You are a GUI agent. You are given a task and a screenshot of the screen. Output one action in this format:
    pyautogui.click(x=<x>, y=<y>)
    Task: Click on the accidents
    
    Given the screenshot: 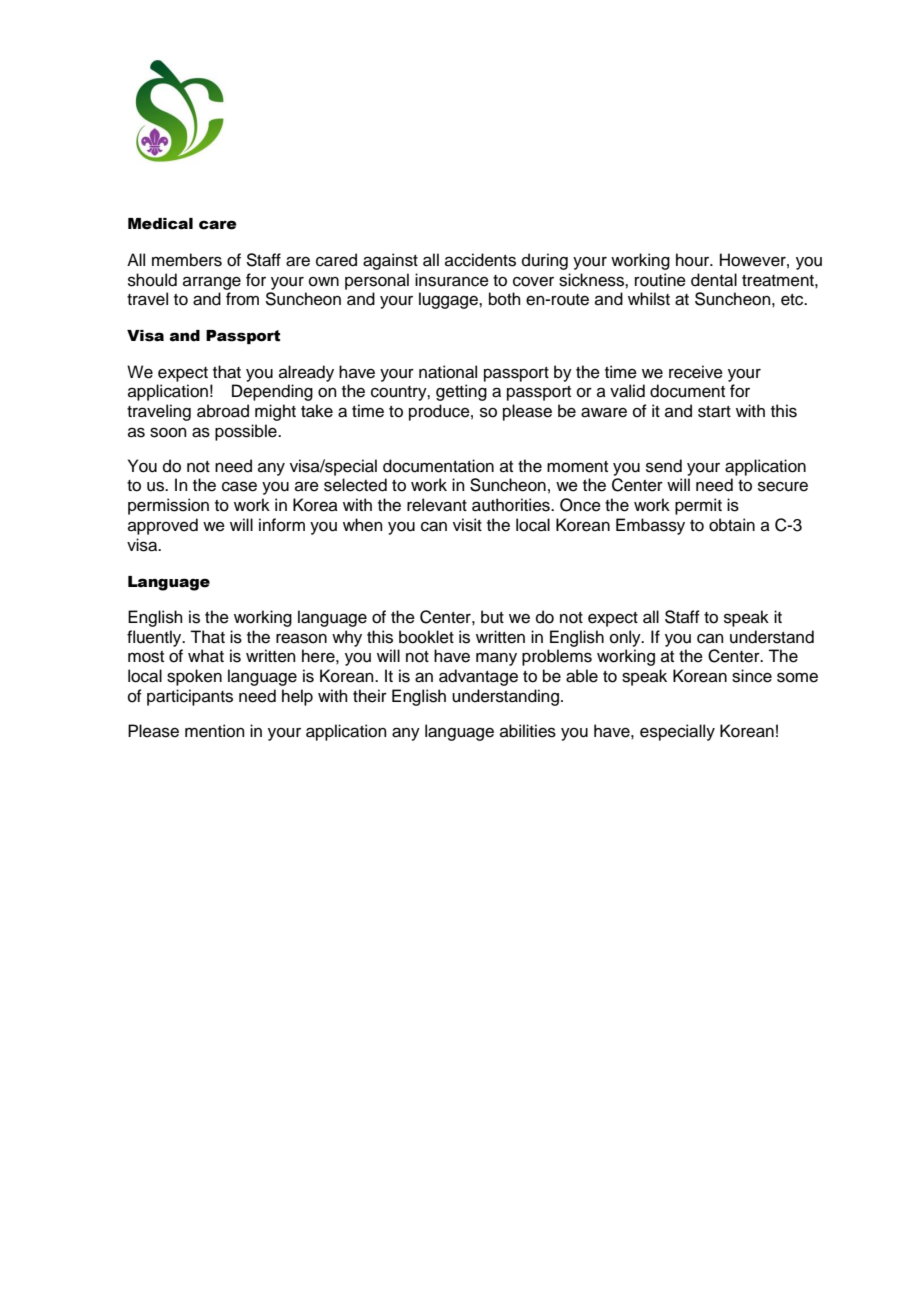 What is the action you would take?
    pyautogui.click(x=480, y=260)
